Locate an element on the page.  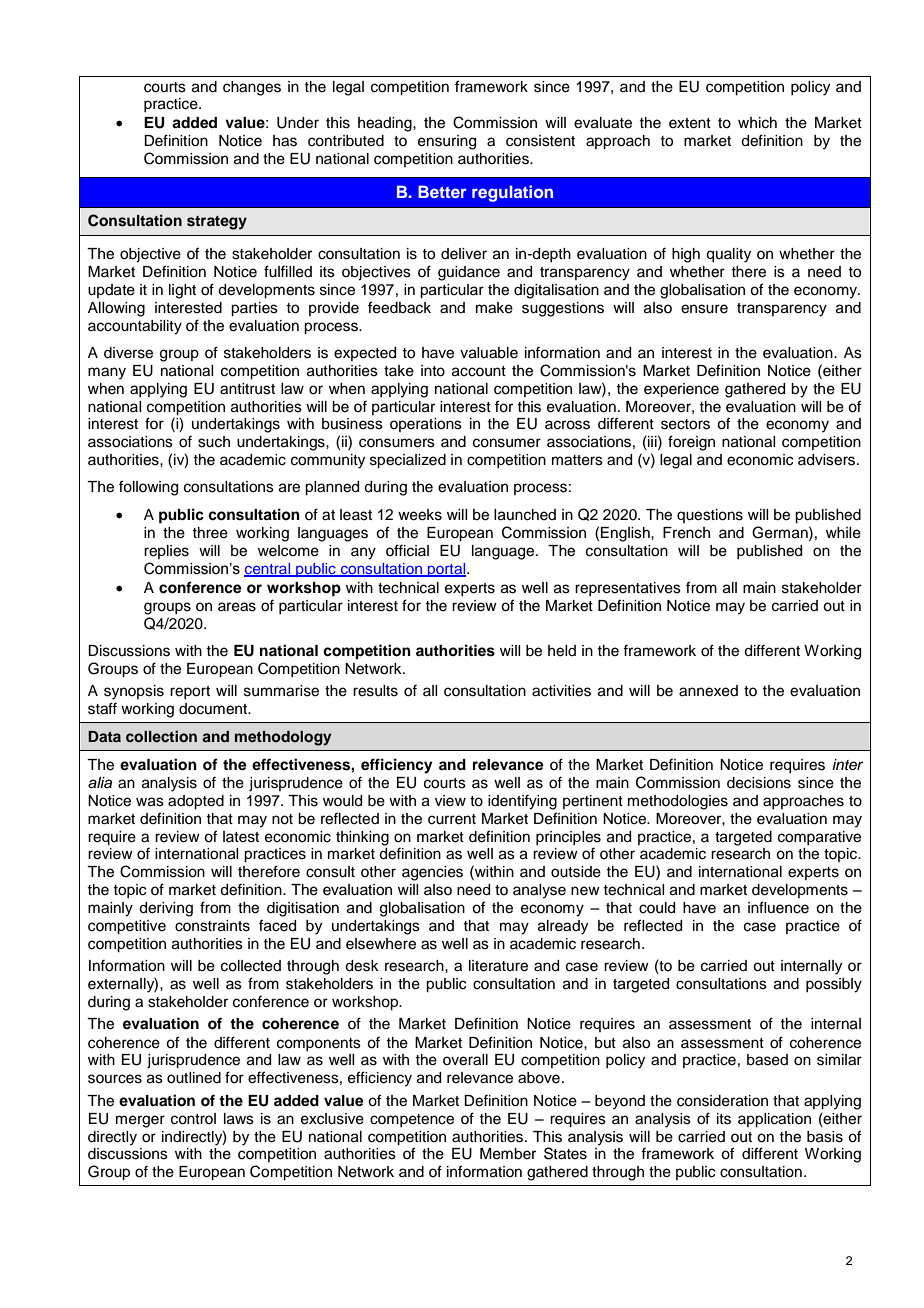
agencies is located at coordinates (432, 873).
